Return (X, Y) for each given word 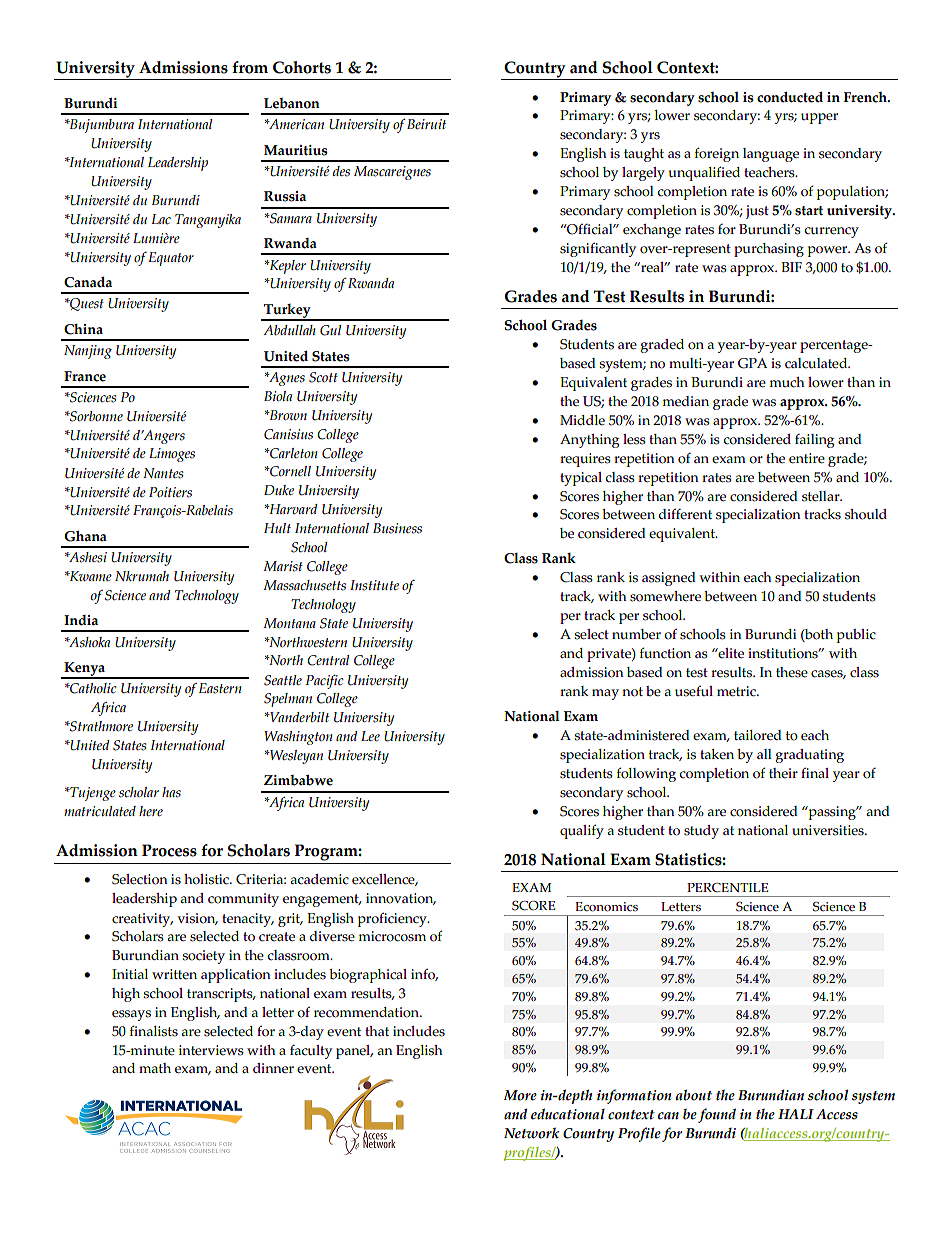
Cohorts (302, 67)
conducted (790, 97)
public (856, 636)
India (81, 620)
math (155, 1068)
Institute (374, 585)
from (250, 67)
